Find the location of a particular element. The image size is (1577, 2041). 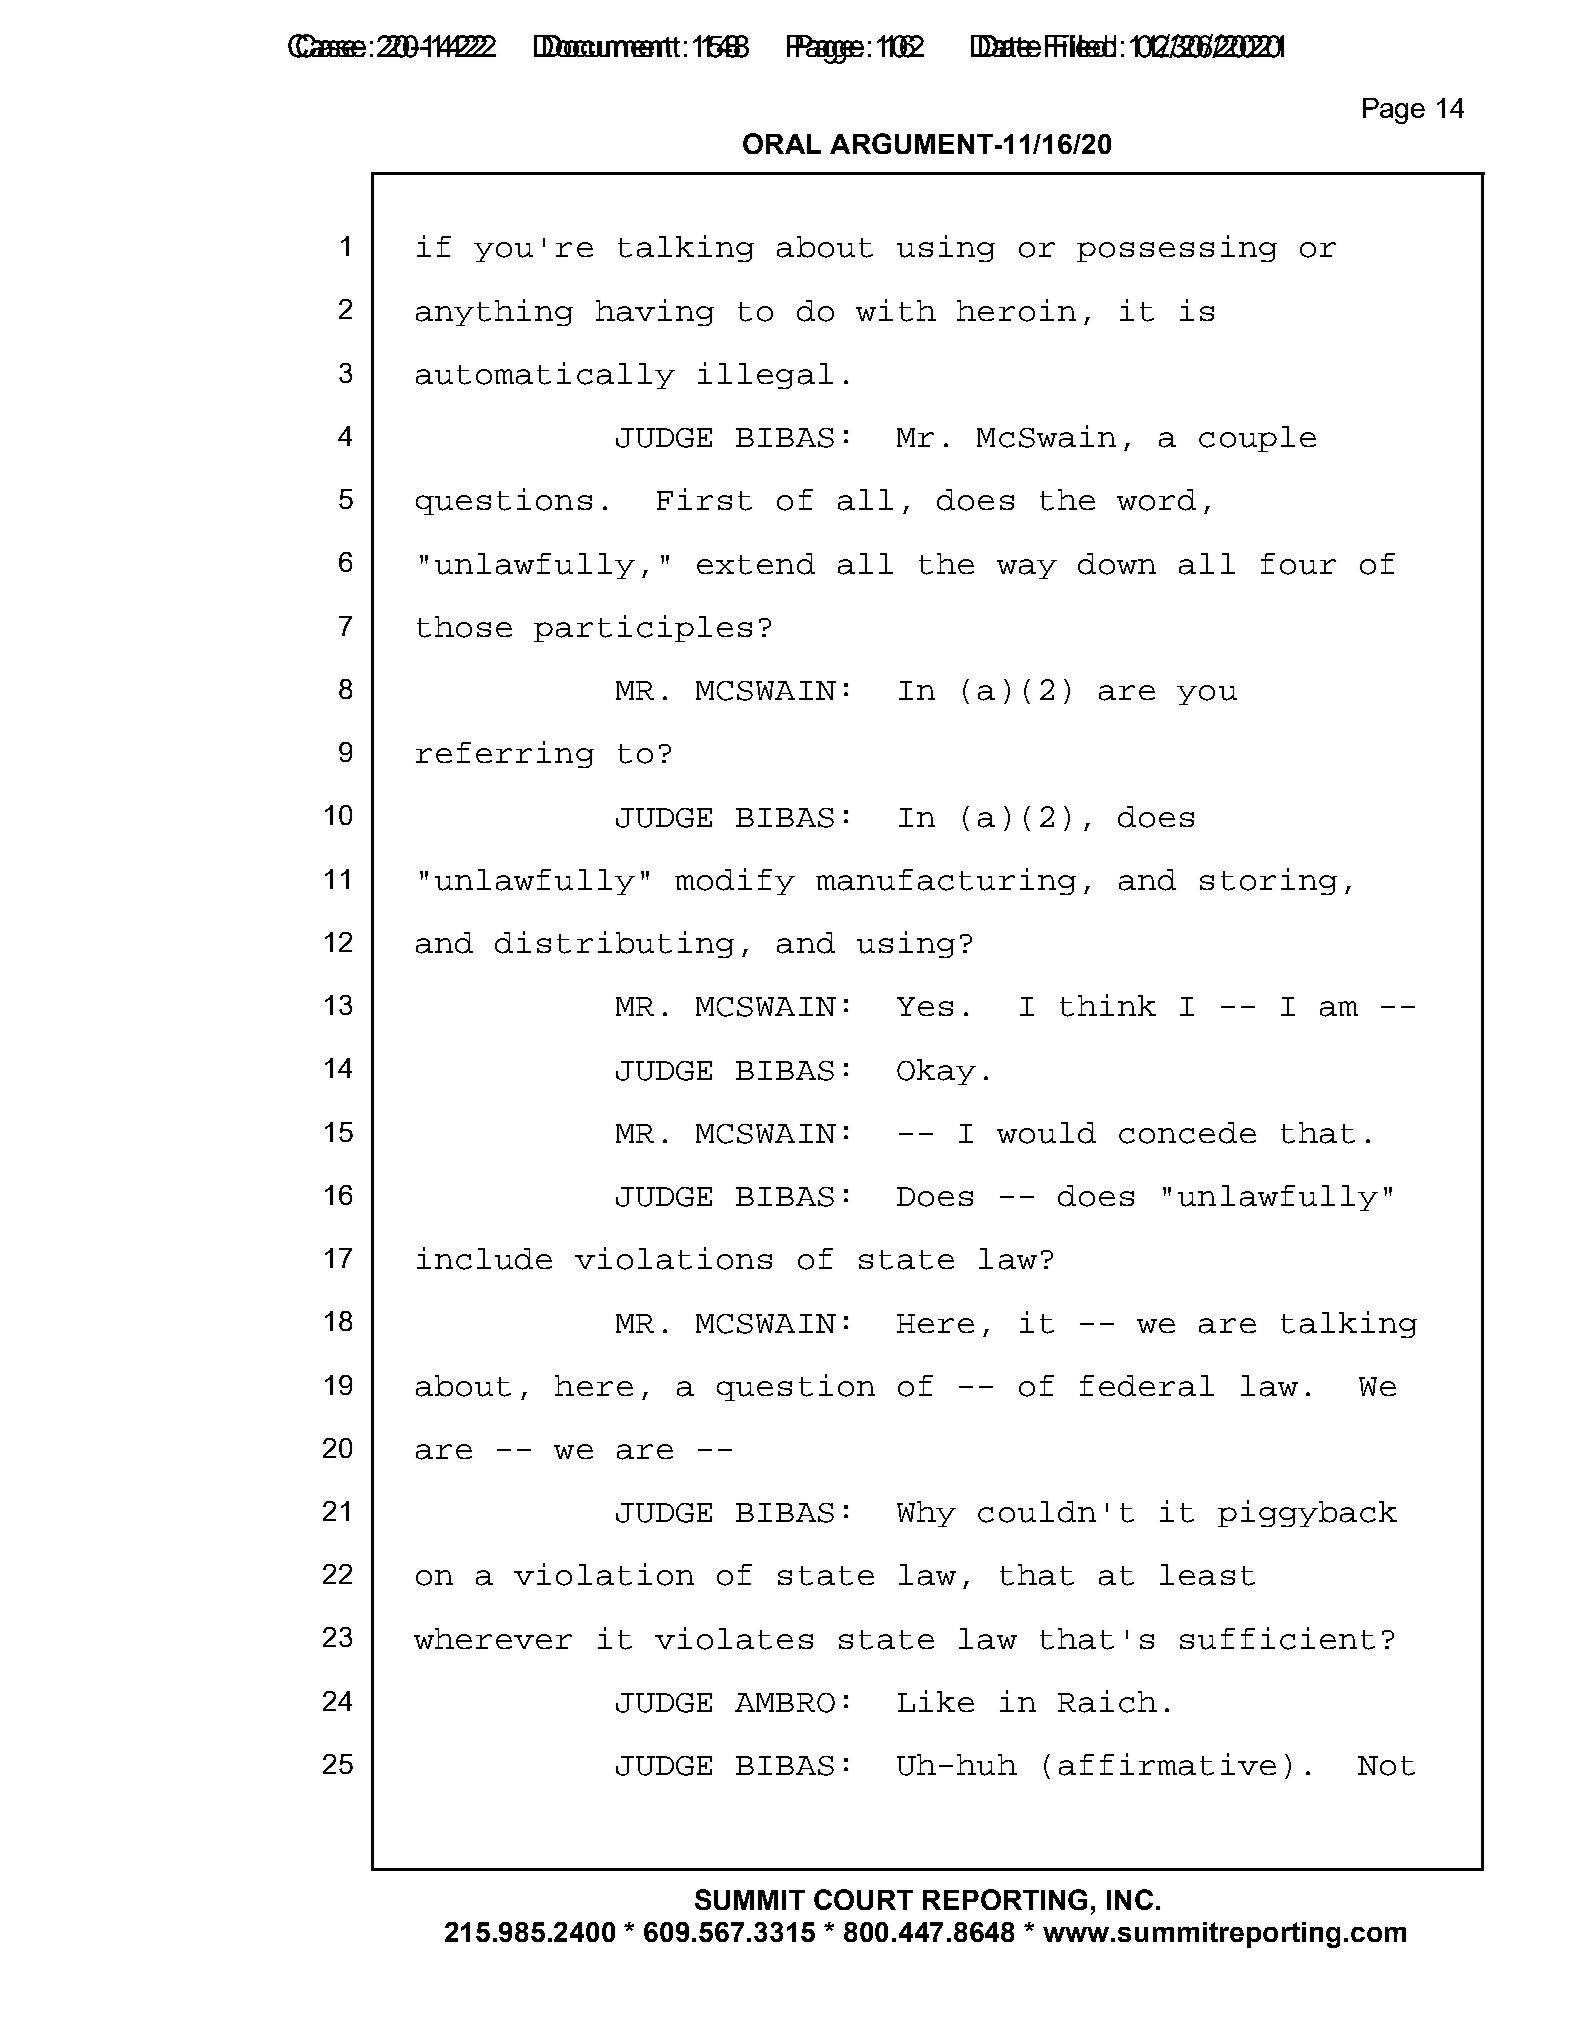

concede is located at coordinates (1187, 1133).
